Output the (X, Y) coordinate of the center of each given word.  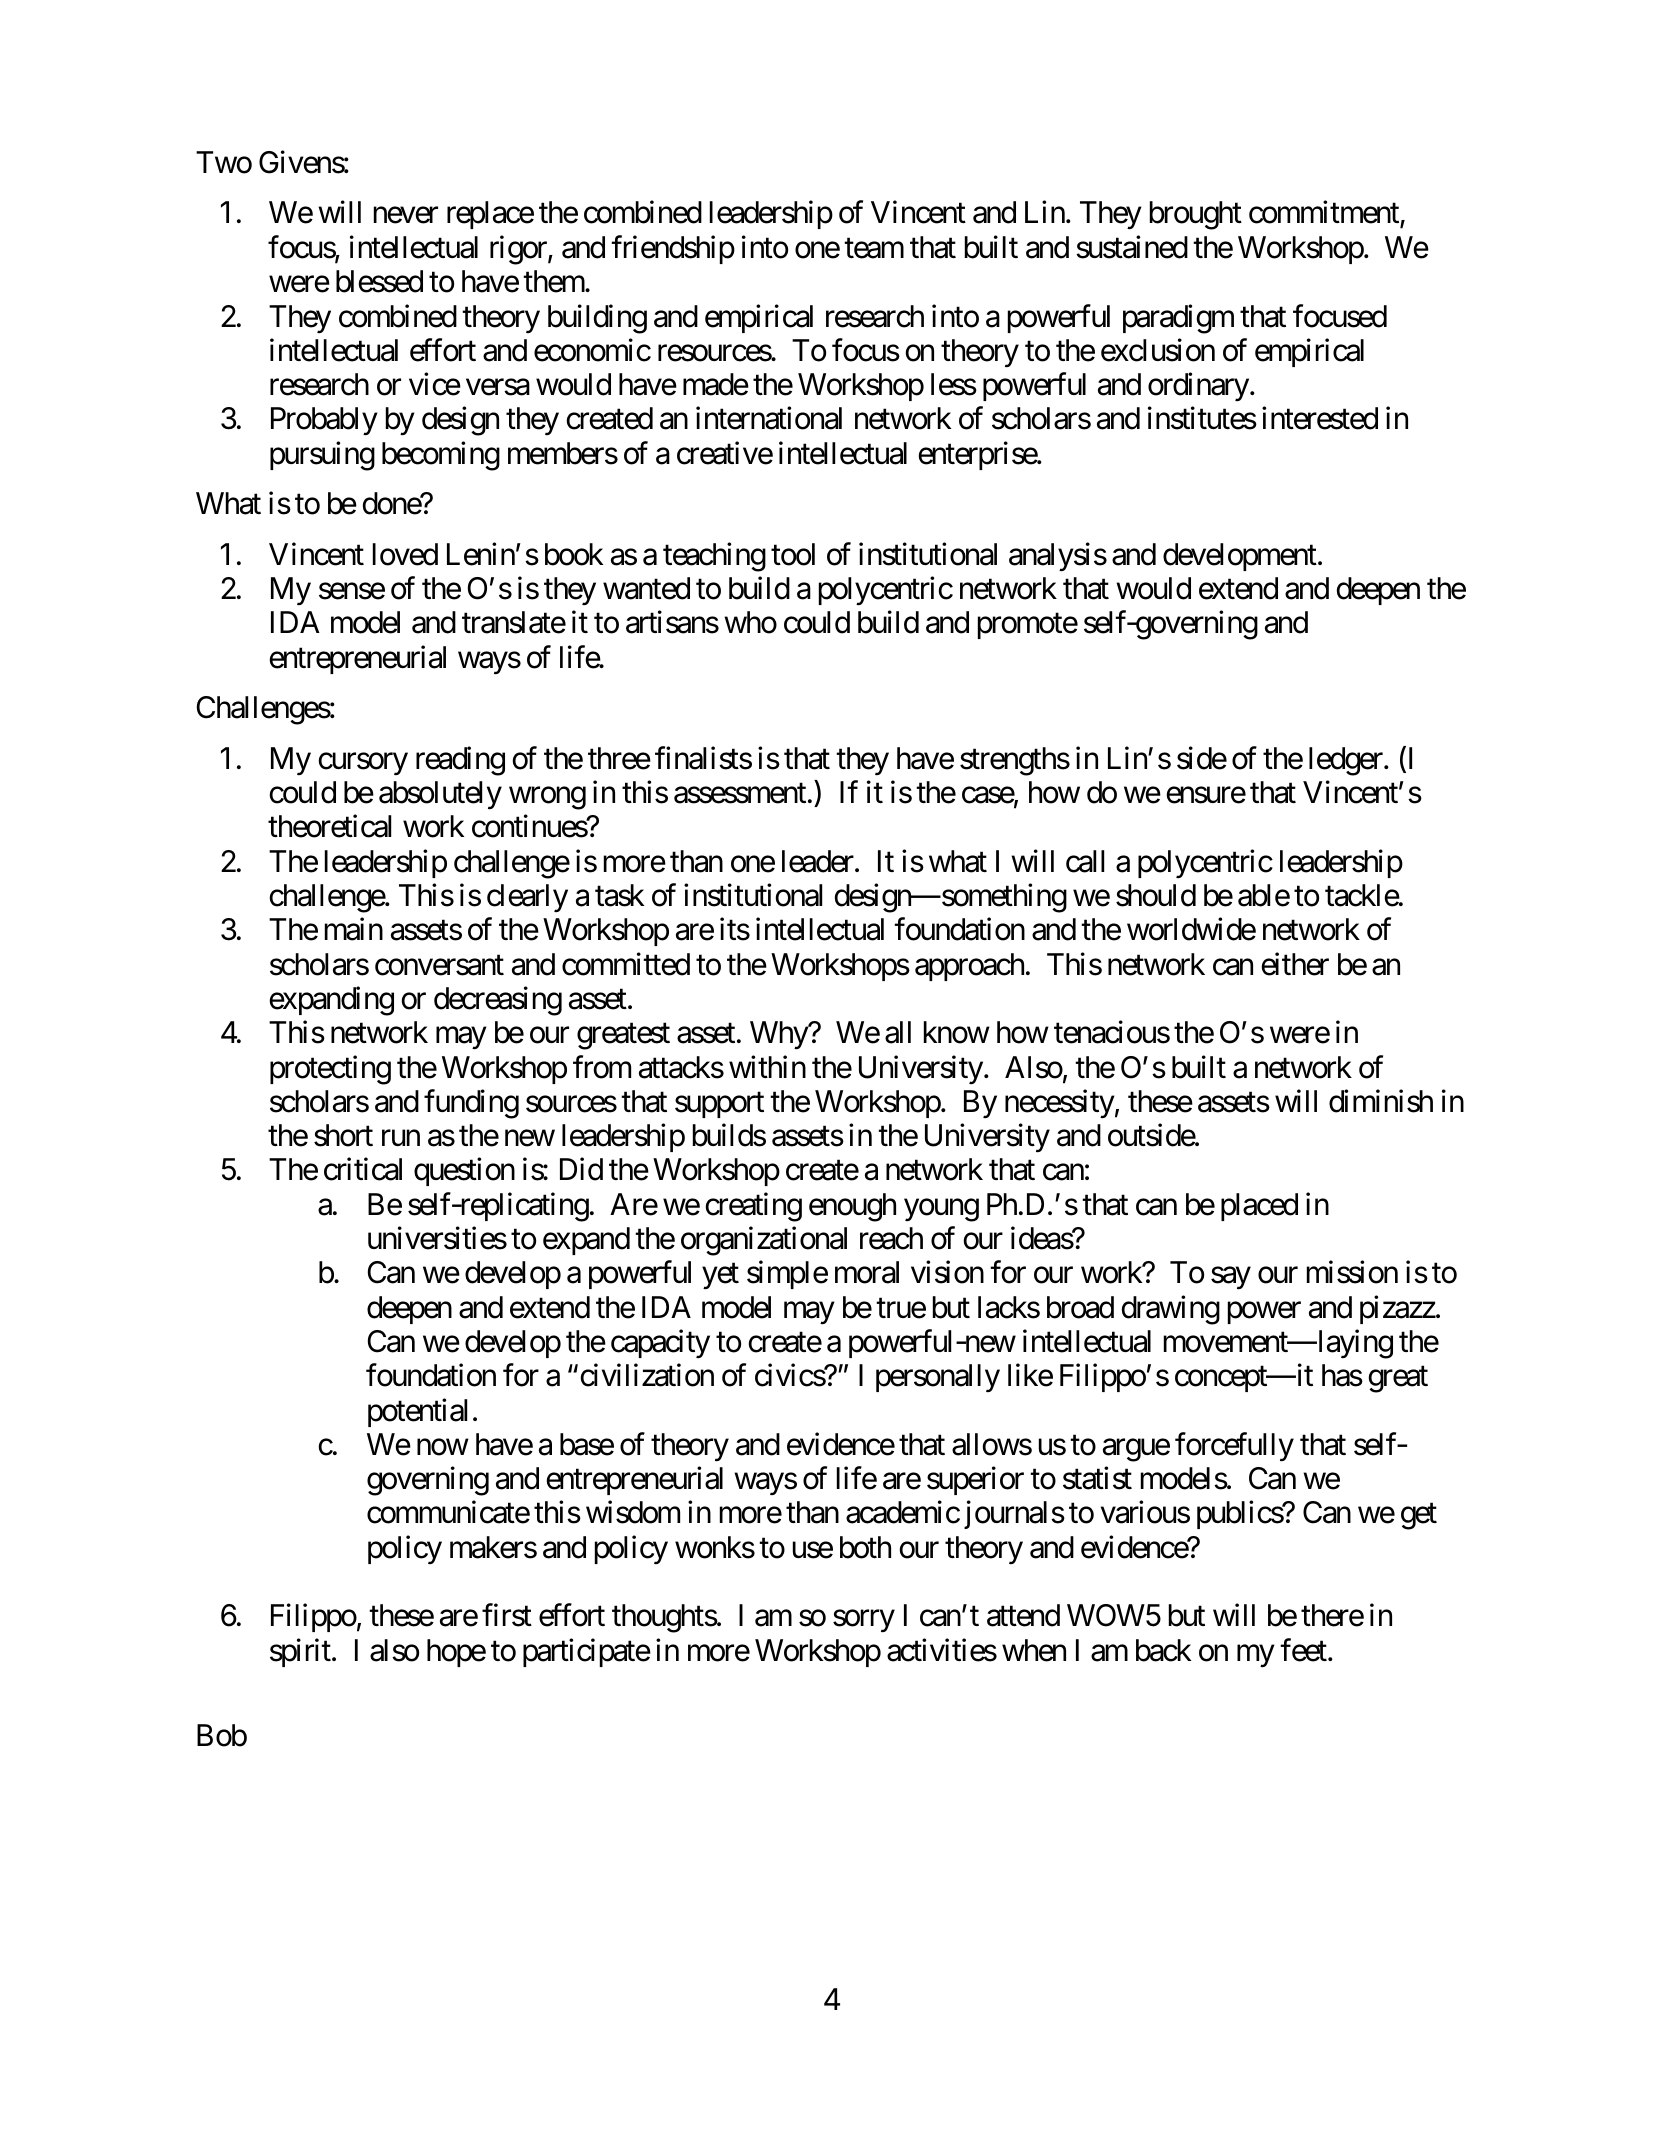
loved (405, 554)
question (464, 1172)
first (507, 1615)
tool (793, 554)
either (1295, 964)
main (354, 929)
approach (969, 967)
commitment (1325, 214)
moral (867, 1272)
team (874, 249)
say (1230, 1279)
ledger (1347, 761)
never (406, 216)
